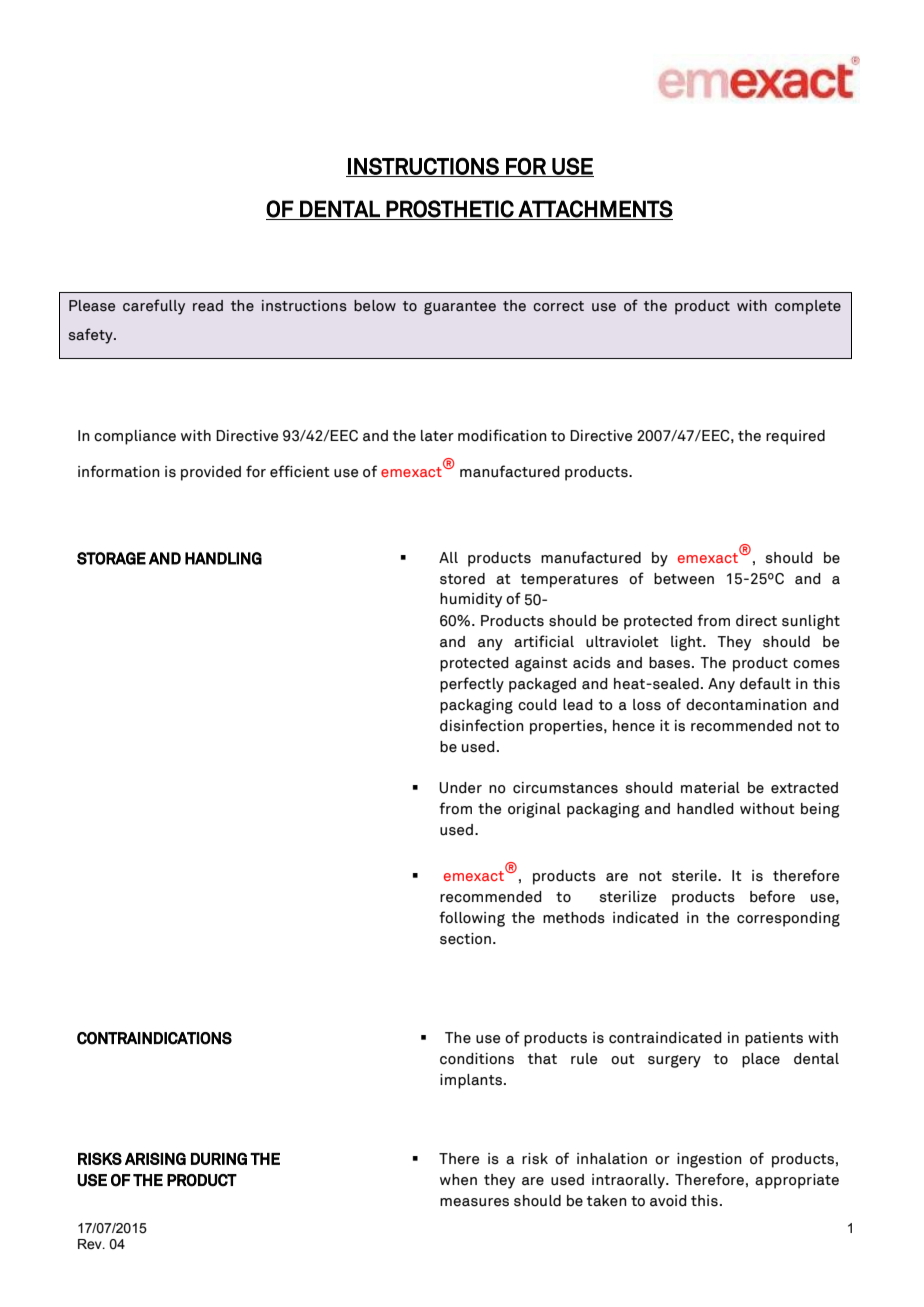 This document has height=1307, width=924. What do you see at coordinates (808, 307) in the document?
I see `complete` at bounding box center [808, 307].
